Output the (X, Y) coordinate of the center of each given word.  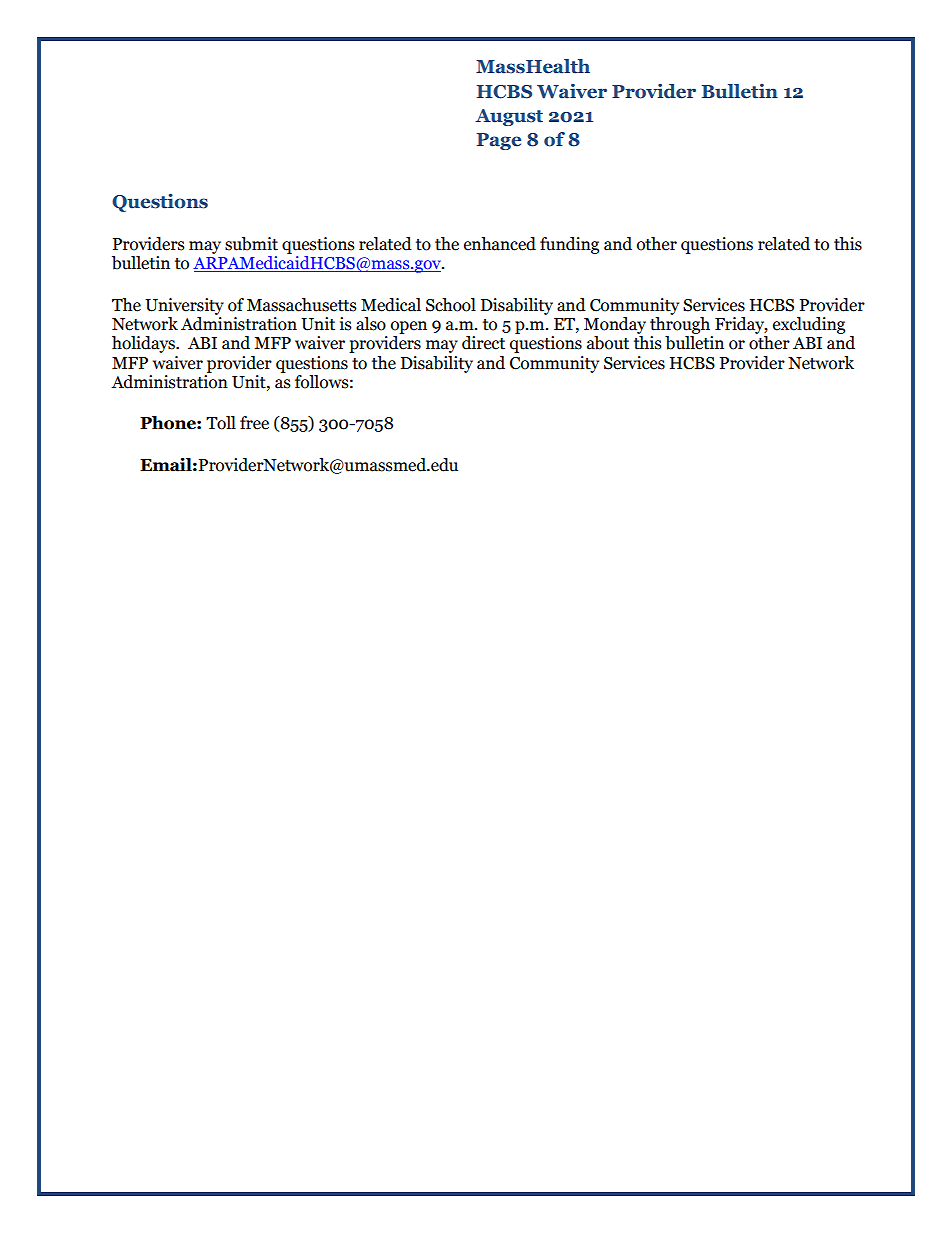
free (254, 423)
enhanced (500, 244)
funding (569, 245)
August (509, 117)
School (451, 305)
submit (251, 244)
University (184, 306)
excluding (809, 325)
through (680, 324)
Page (499, 141)
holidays (144, 344)
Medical (391, 305)
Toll (221, 423)
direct (483, 343)
